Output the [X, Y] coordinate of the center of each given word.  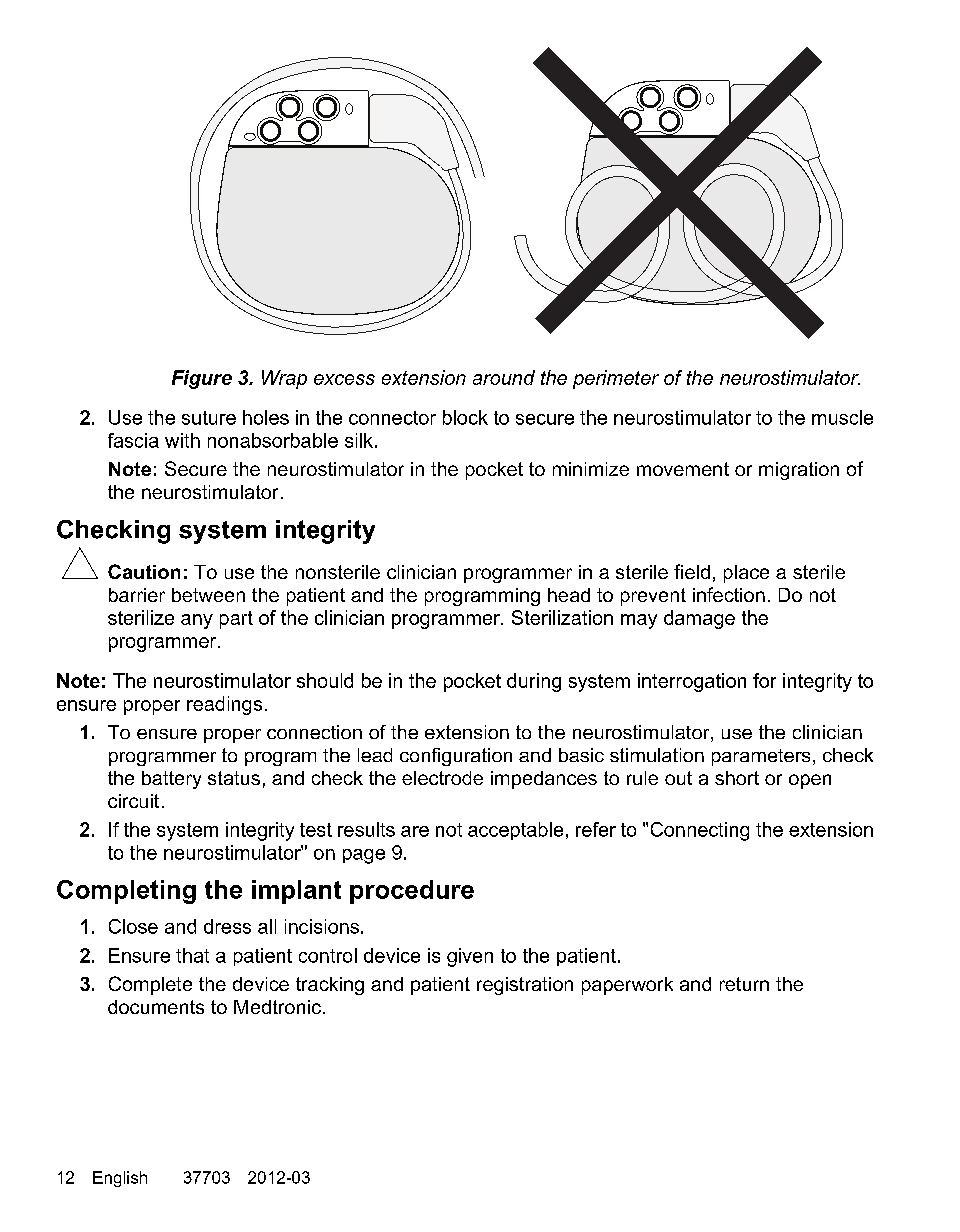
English [120, 1179]
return [744, 984]
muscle [842, 417]
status [234, 778]
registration [525, 986]
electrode [442, 778]
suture [209, 418]
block [465, 417]
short [737, 778]
